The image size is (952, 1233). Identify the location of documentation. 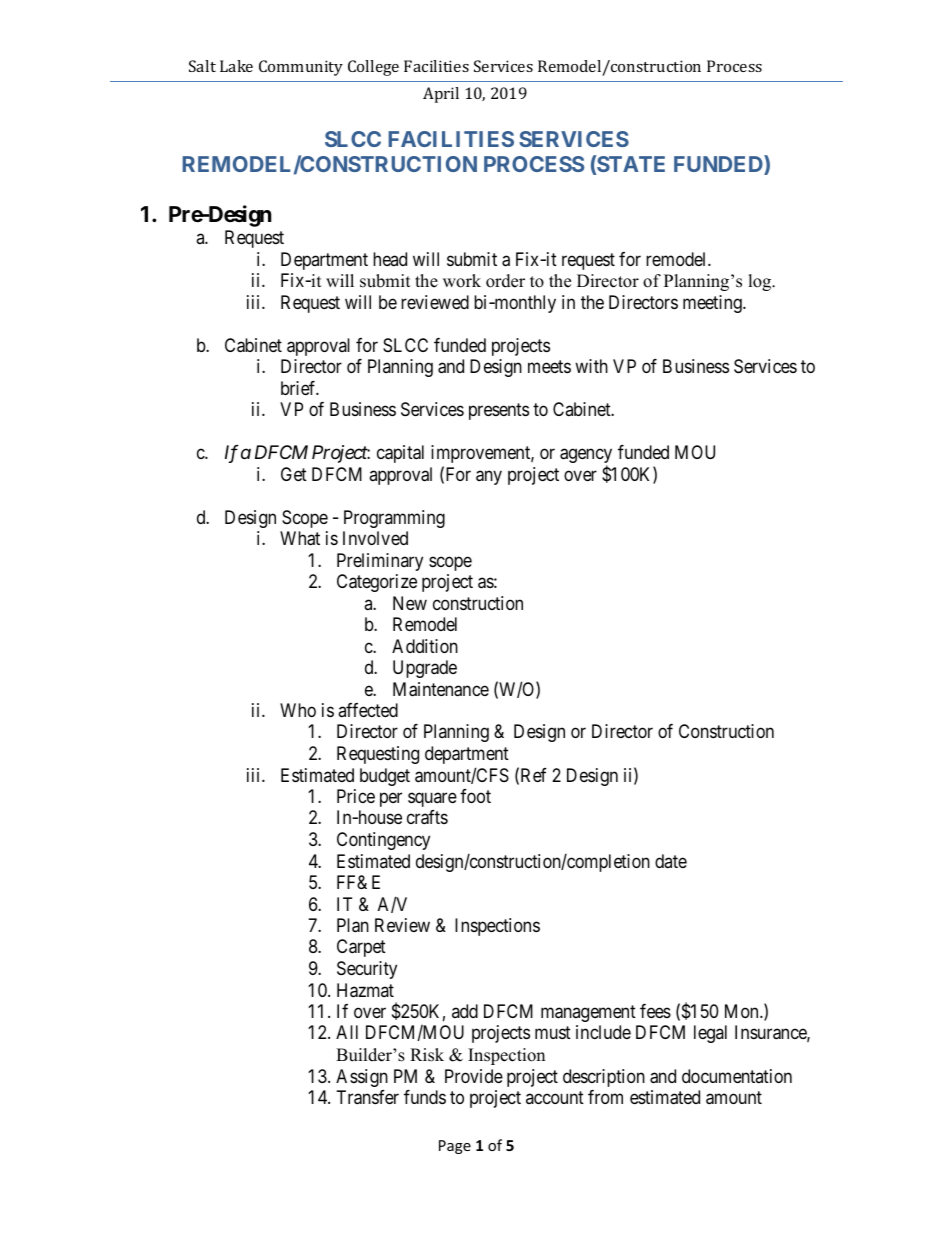
(737, 1076).
